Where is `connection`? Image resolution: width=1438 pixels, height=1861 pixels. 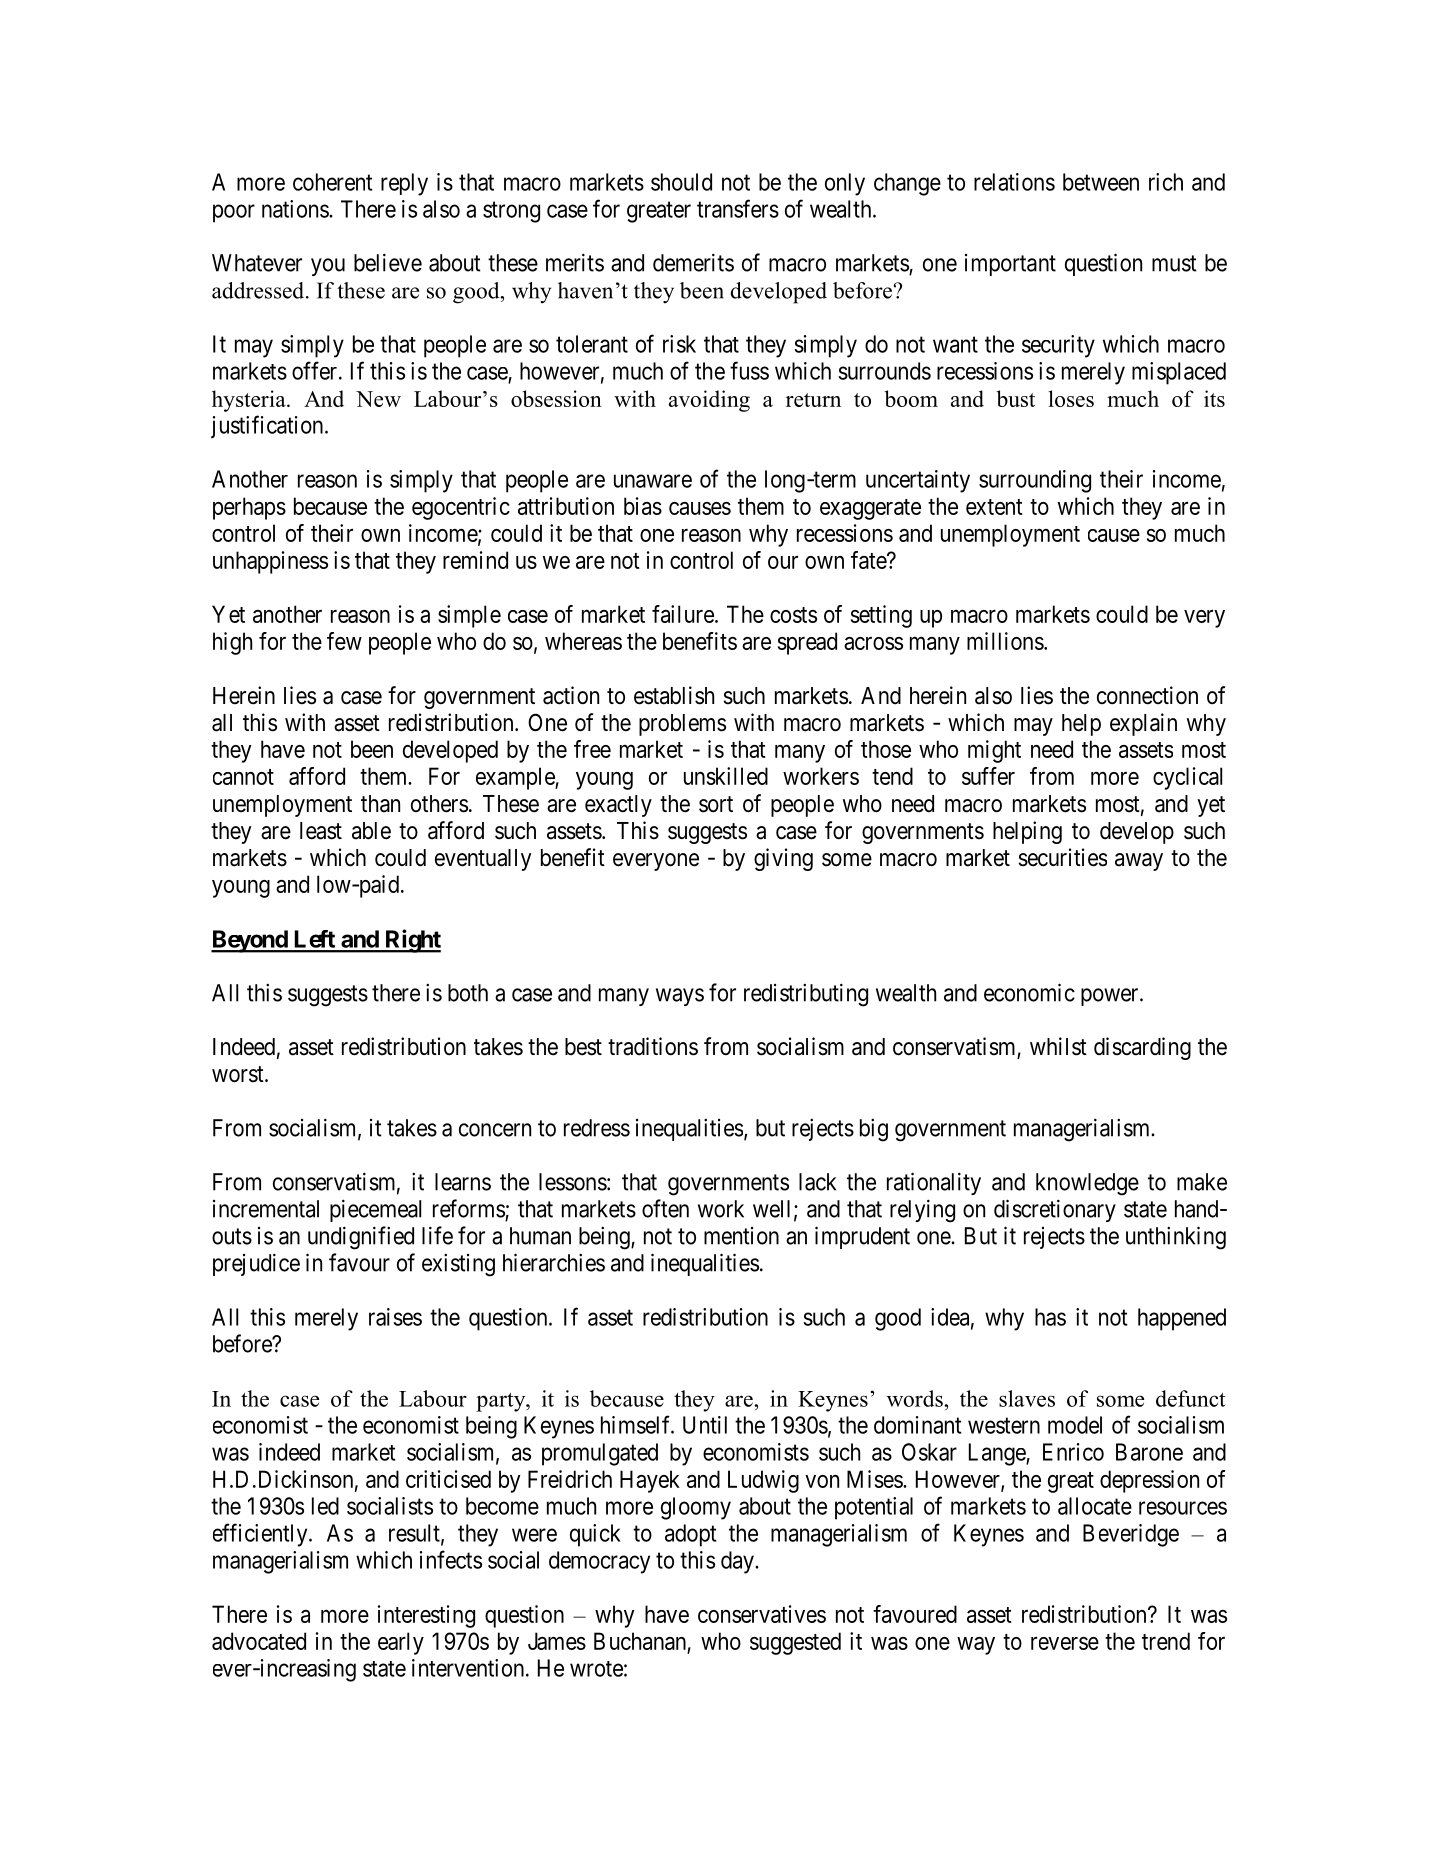
connection is located at coordinates (1147, 695).
